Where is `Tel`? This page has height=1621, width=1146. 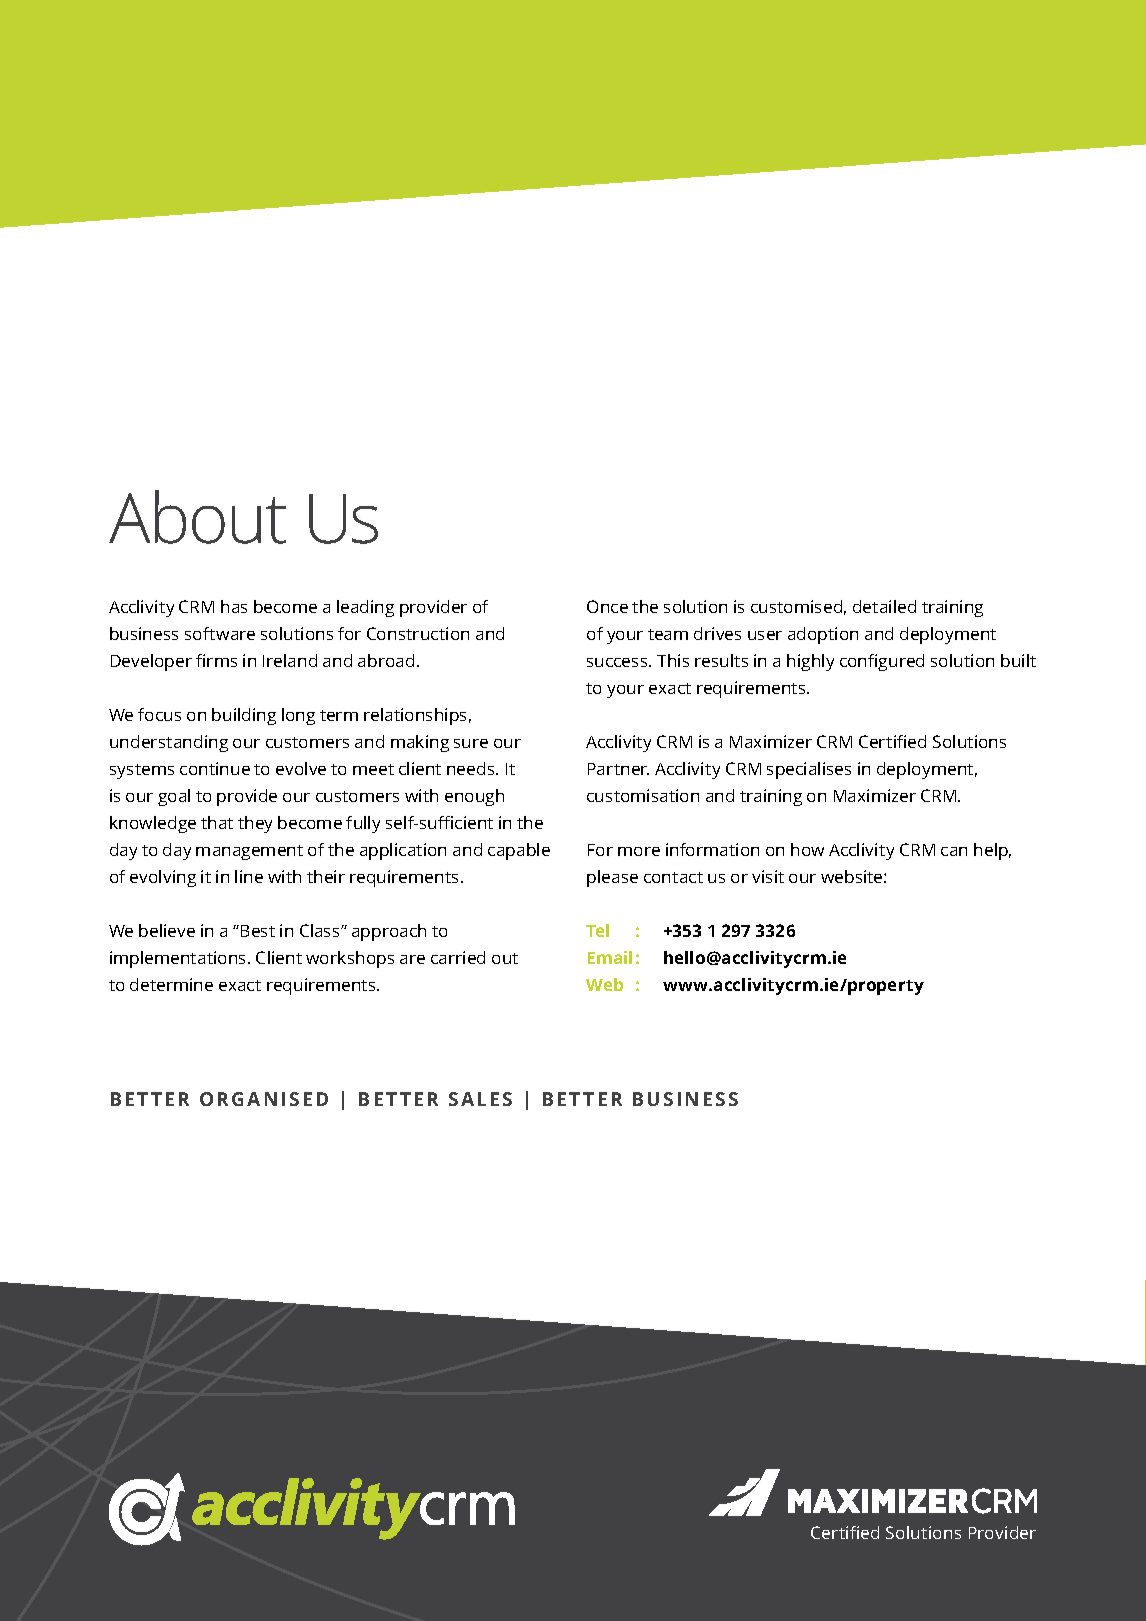 Tel is located at coordinates (597, 930).
